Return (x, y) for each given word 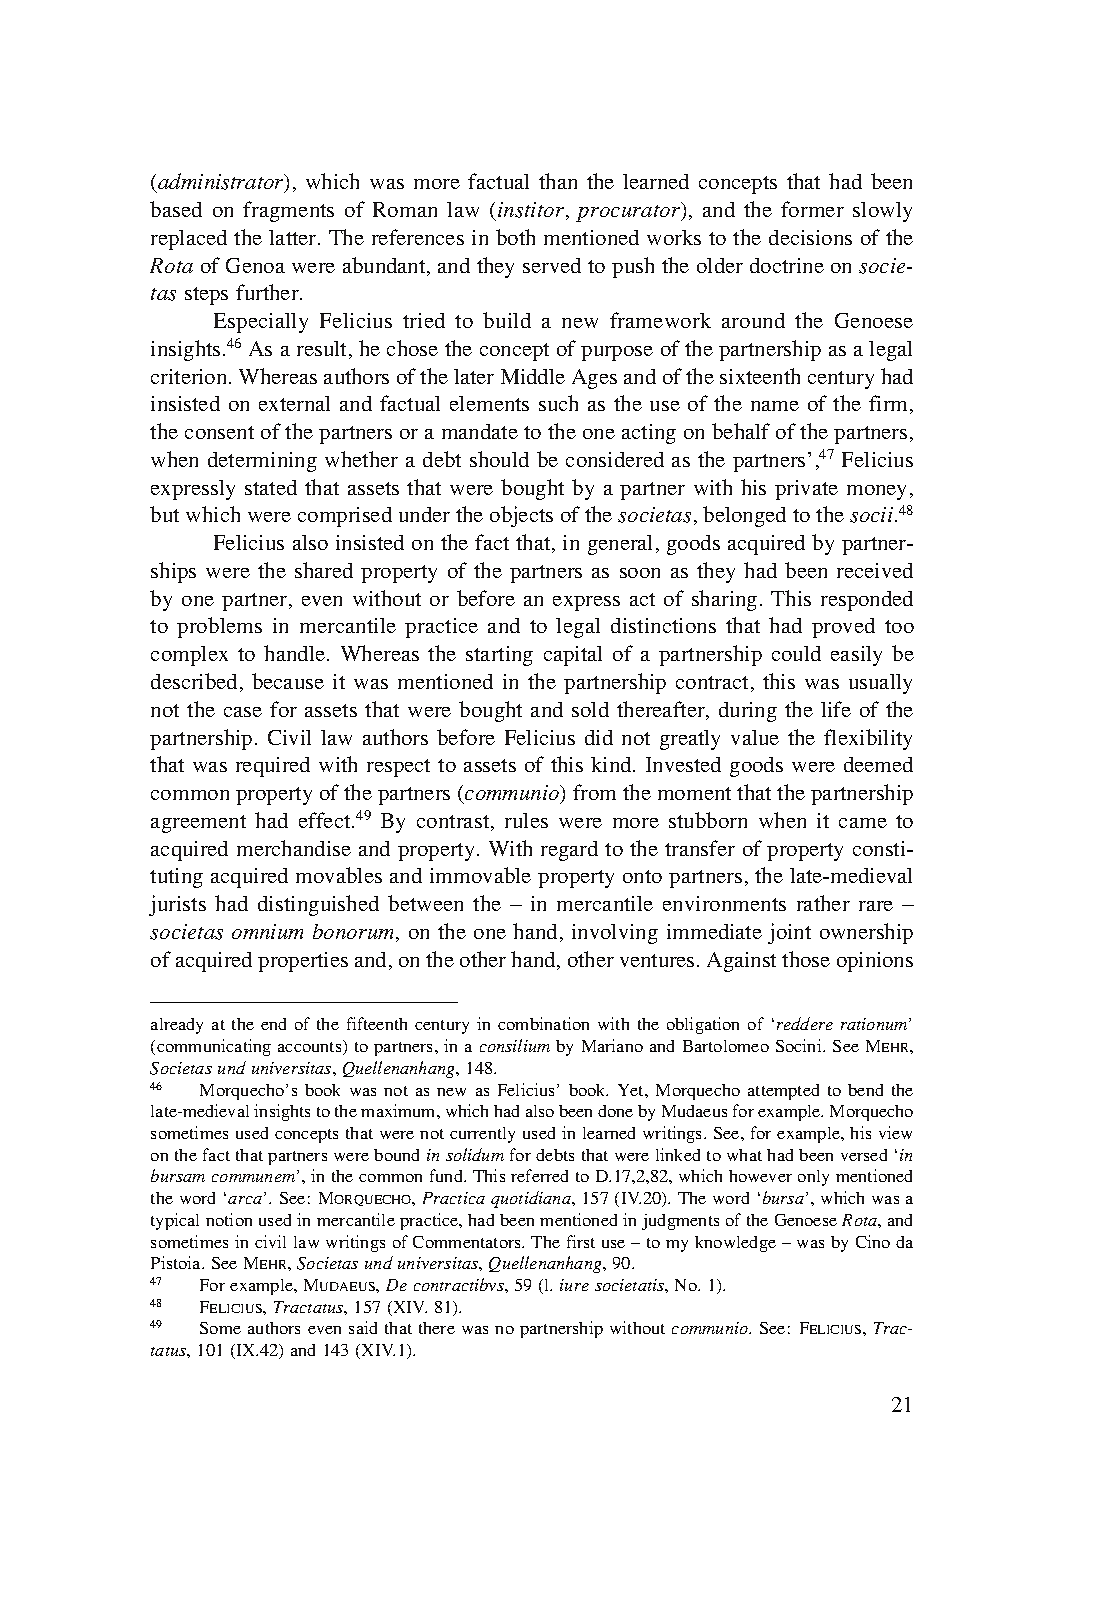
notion (229, 1219)
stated (271, 487)
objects (521, 516)
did (599, 737)
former (812, 209)
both (515, 237)
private (806, 490)
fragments (288, 211)
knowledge (735, 1244)
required (273, 767)
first (581, 1241)
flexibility (868, 739)
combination (543, 1023)
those (806, 959)
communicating (214, 1047)
